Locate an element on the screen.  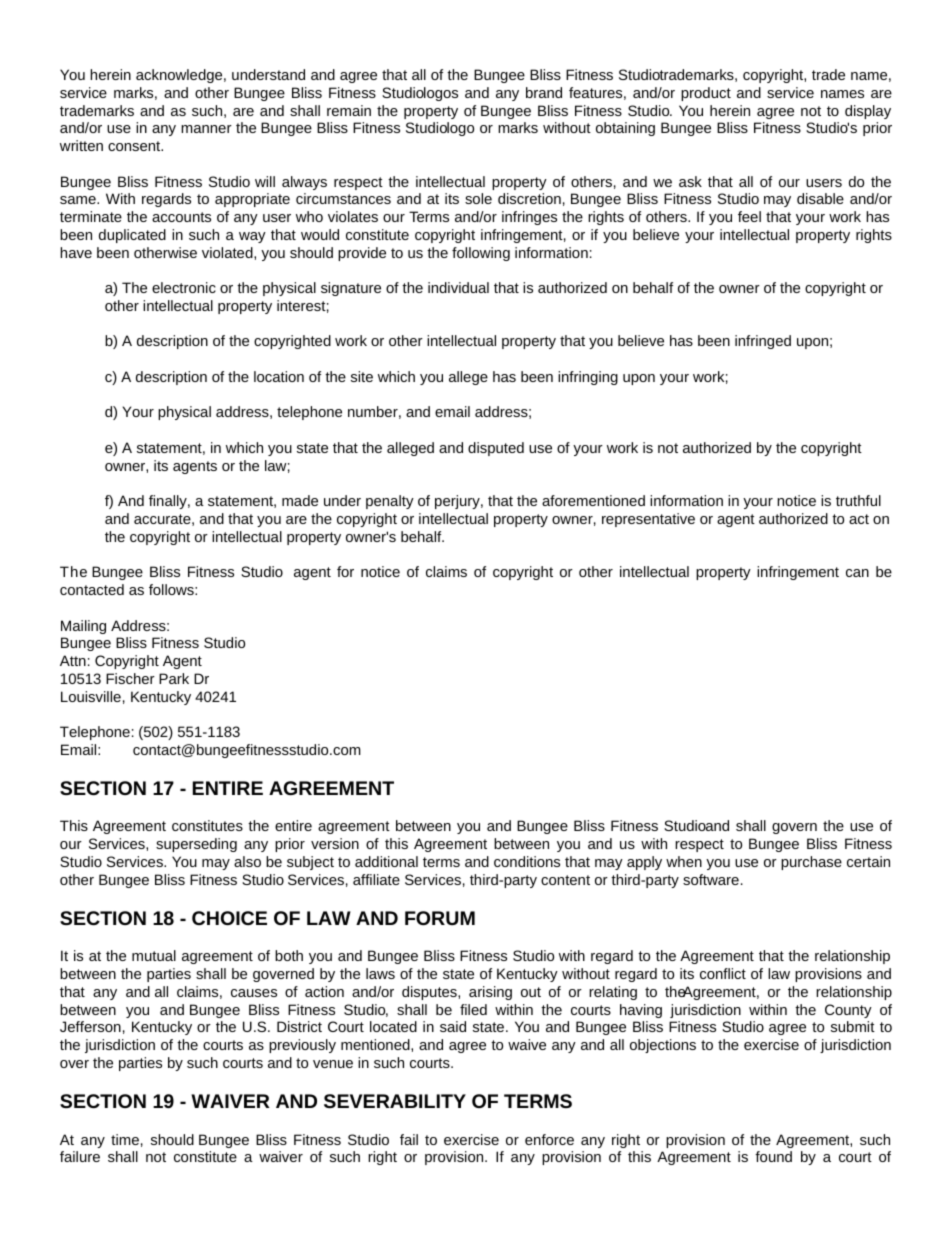
conflict is located at coordinates (723, 973).
